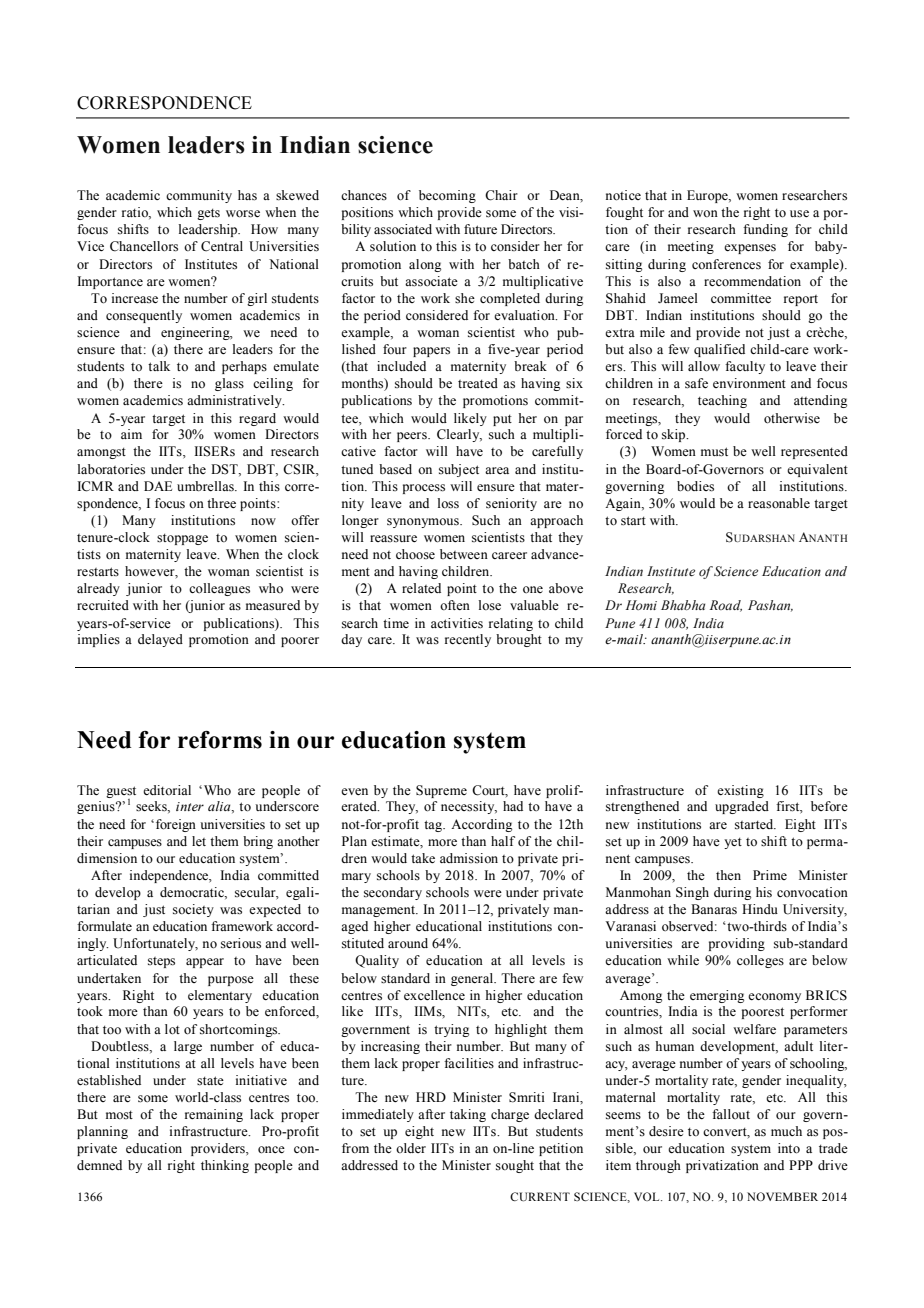  Describe the element at coordinates (158, 486) in the page. I see `DAE` at that location.
